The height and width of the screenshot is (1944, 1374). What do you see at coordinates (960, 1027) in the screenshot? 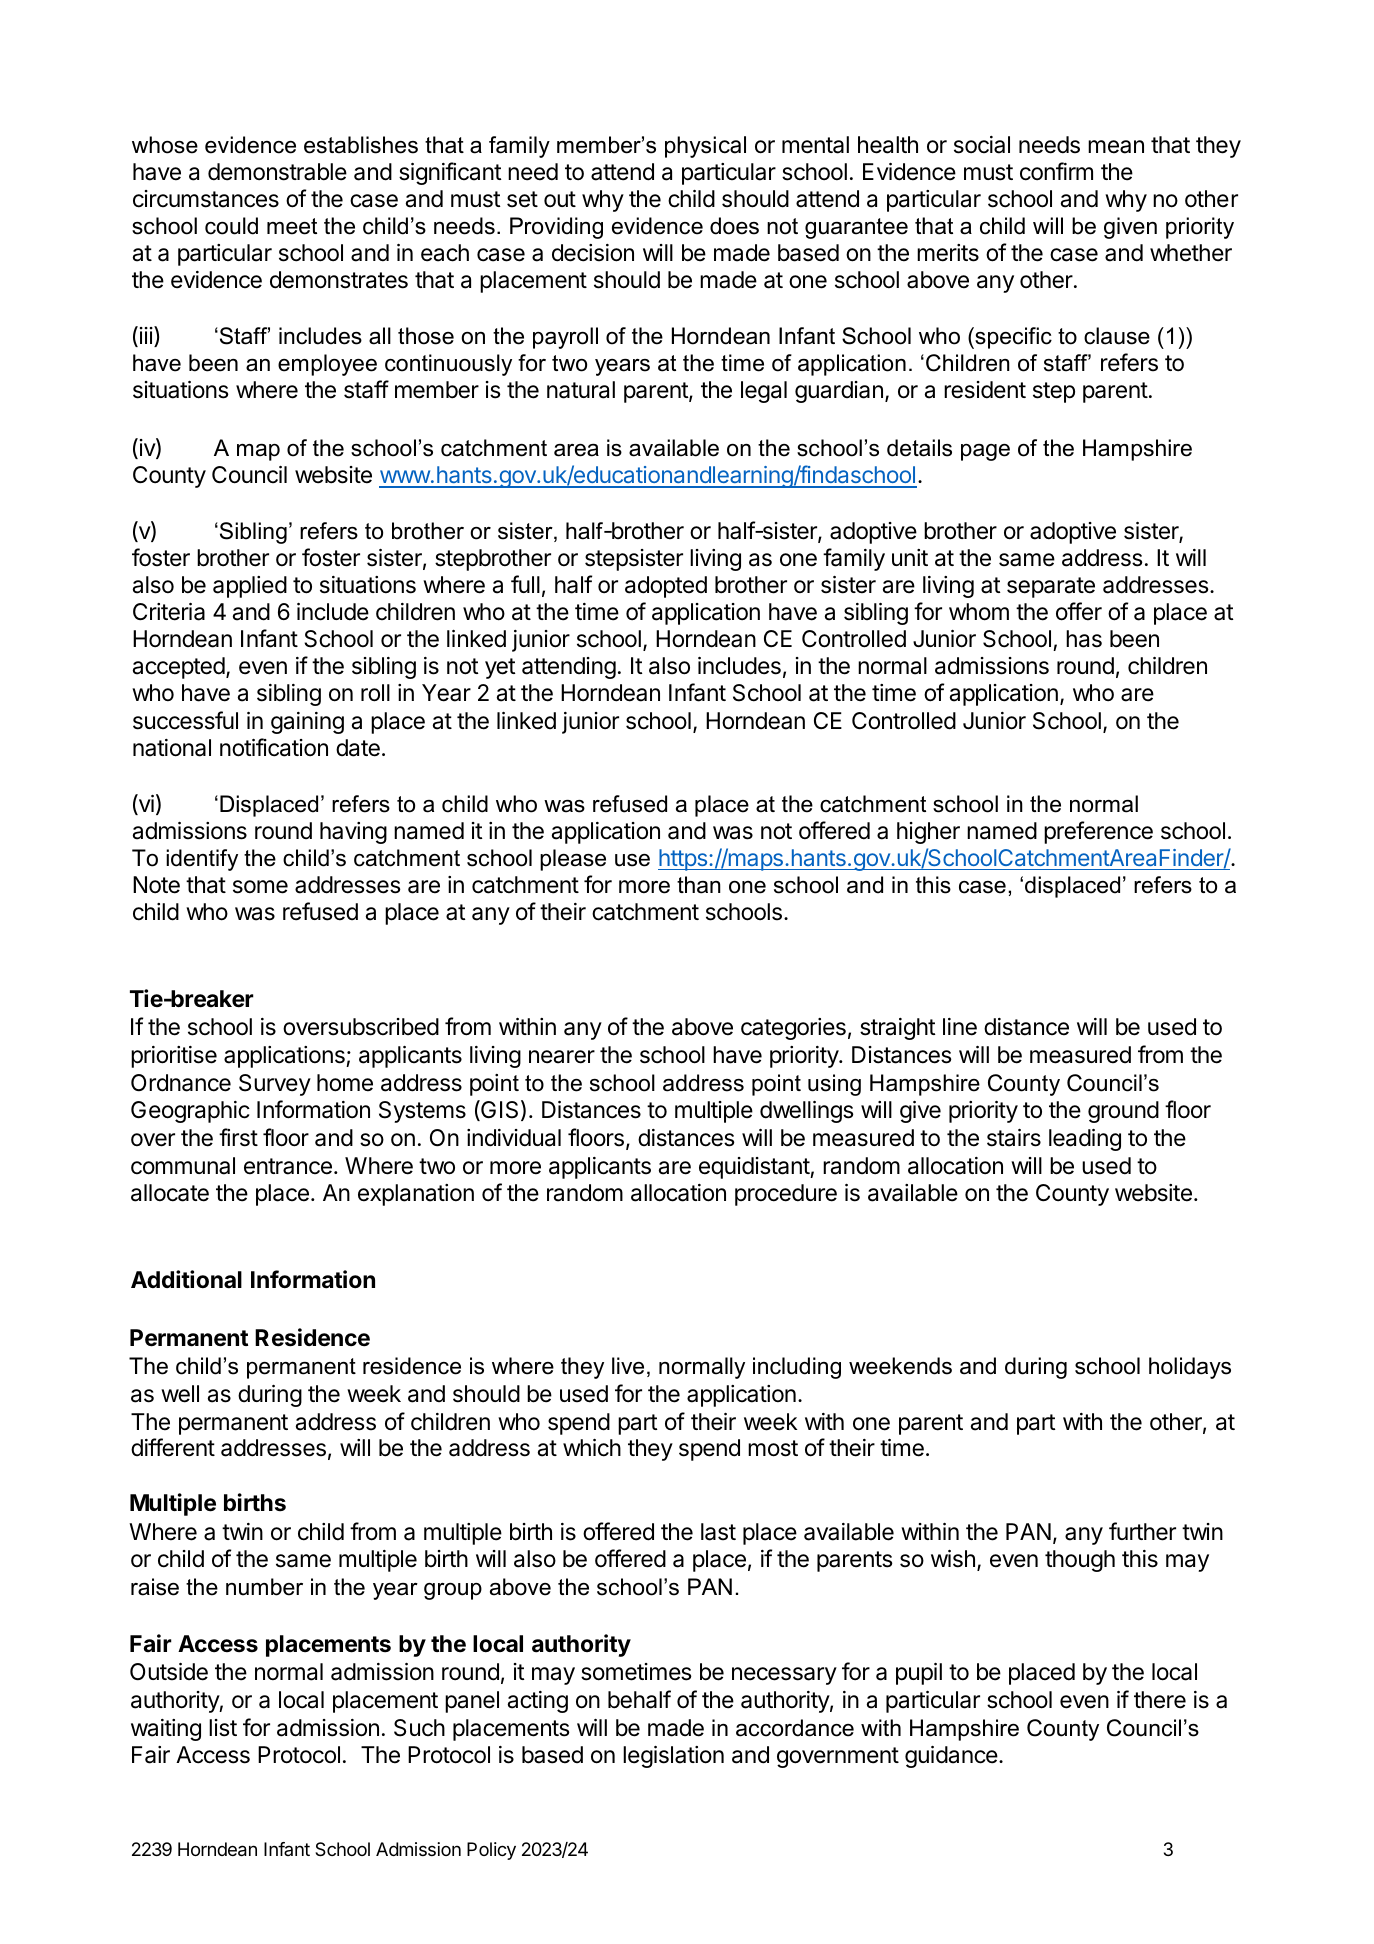
I see `line` at bounding box center [960, 1027].
